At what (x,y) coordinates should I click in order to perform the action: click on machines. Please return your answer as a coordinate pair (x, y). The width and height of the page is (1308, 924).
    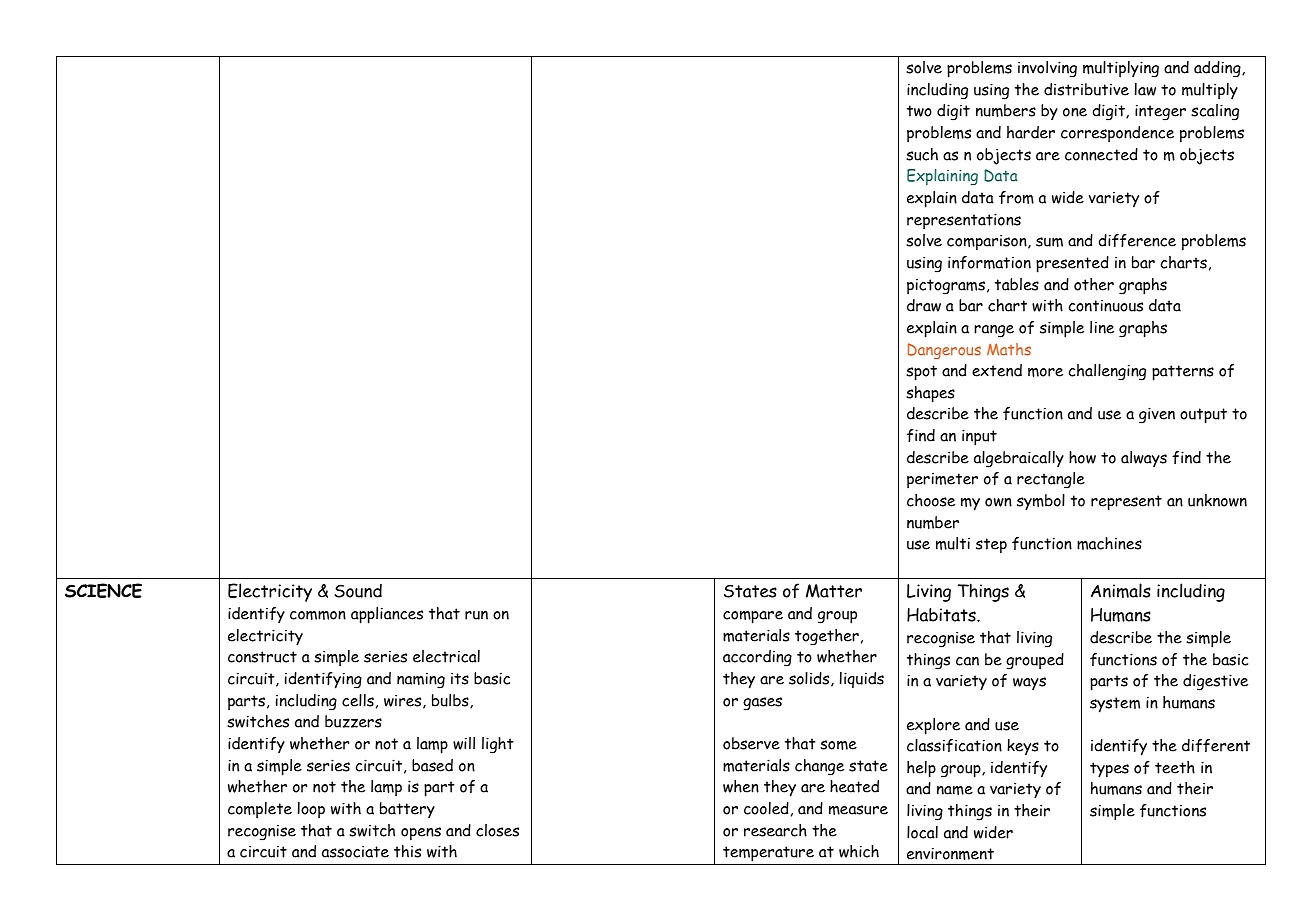
    Looking at the image, I should click on (1109, 543).
